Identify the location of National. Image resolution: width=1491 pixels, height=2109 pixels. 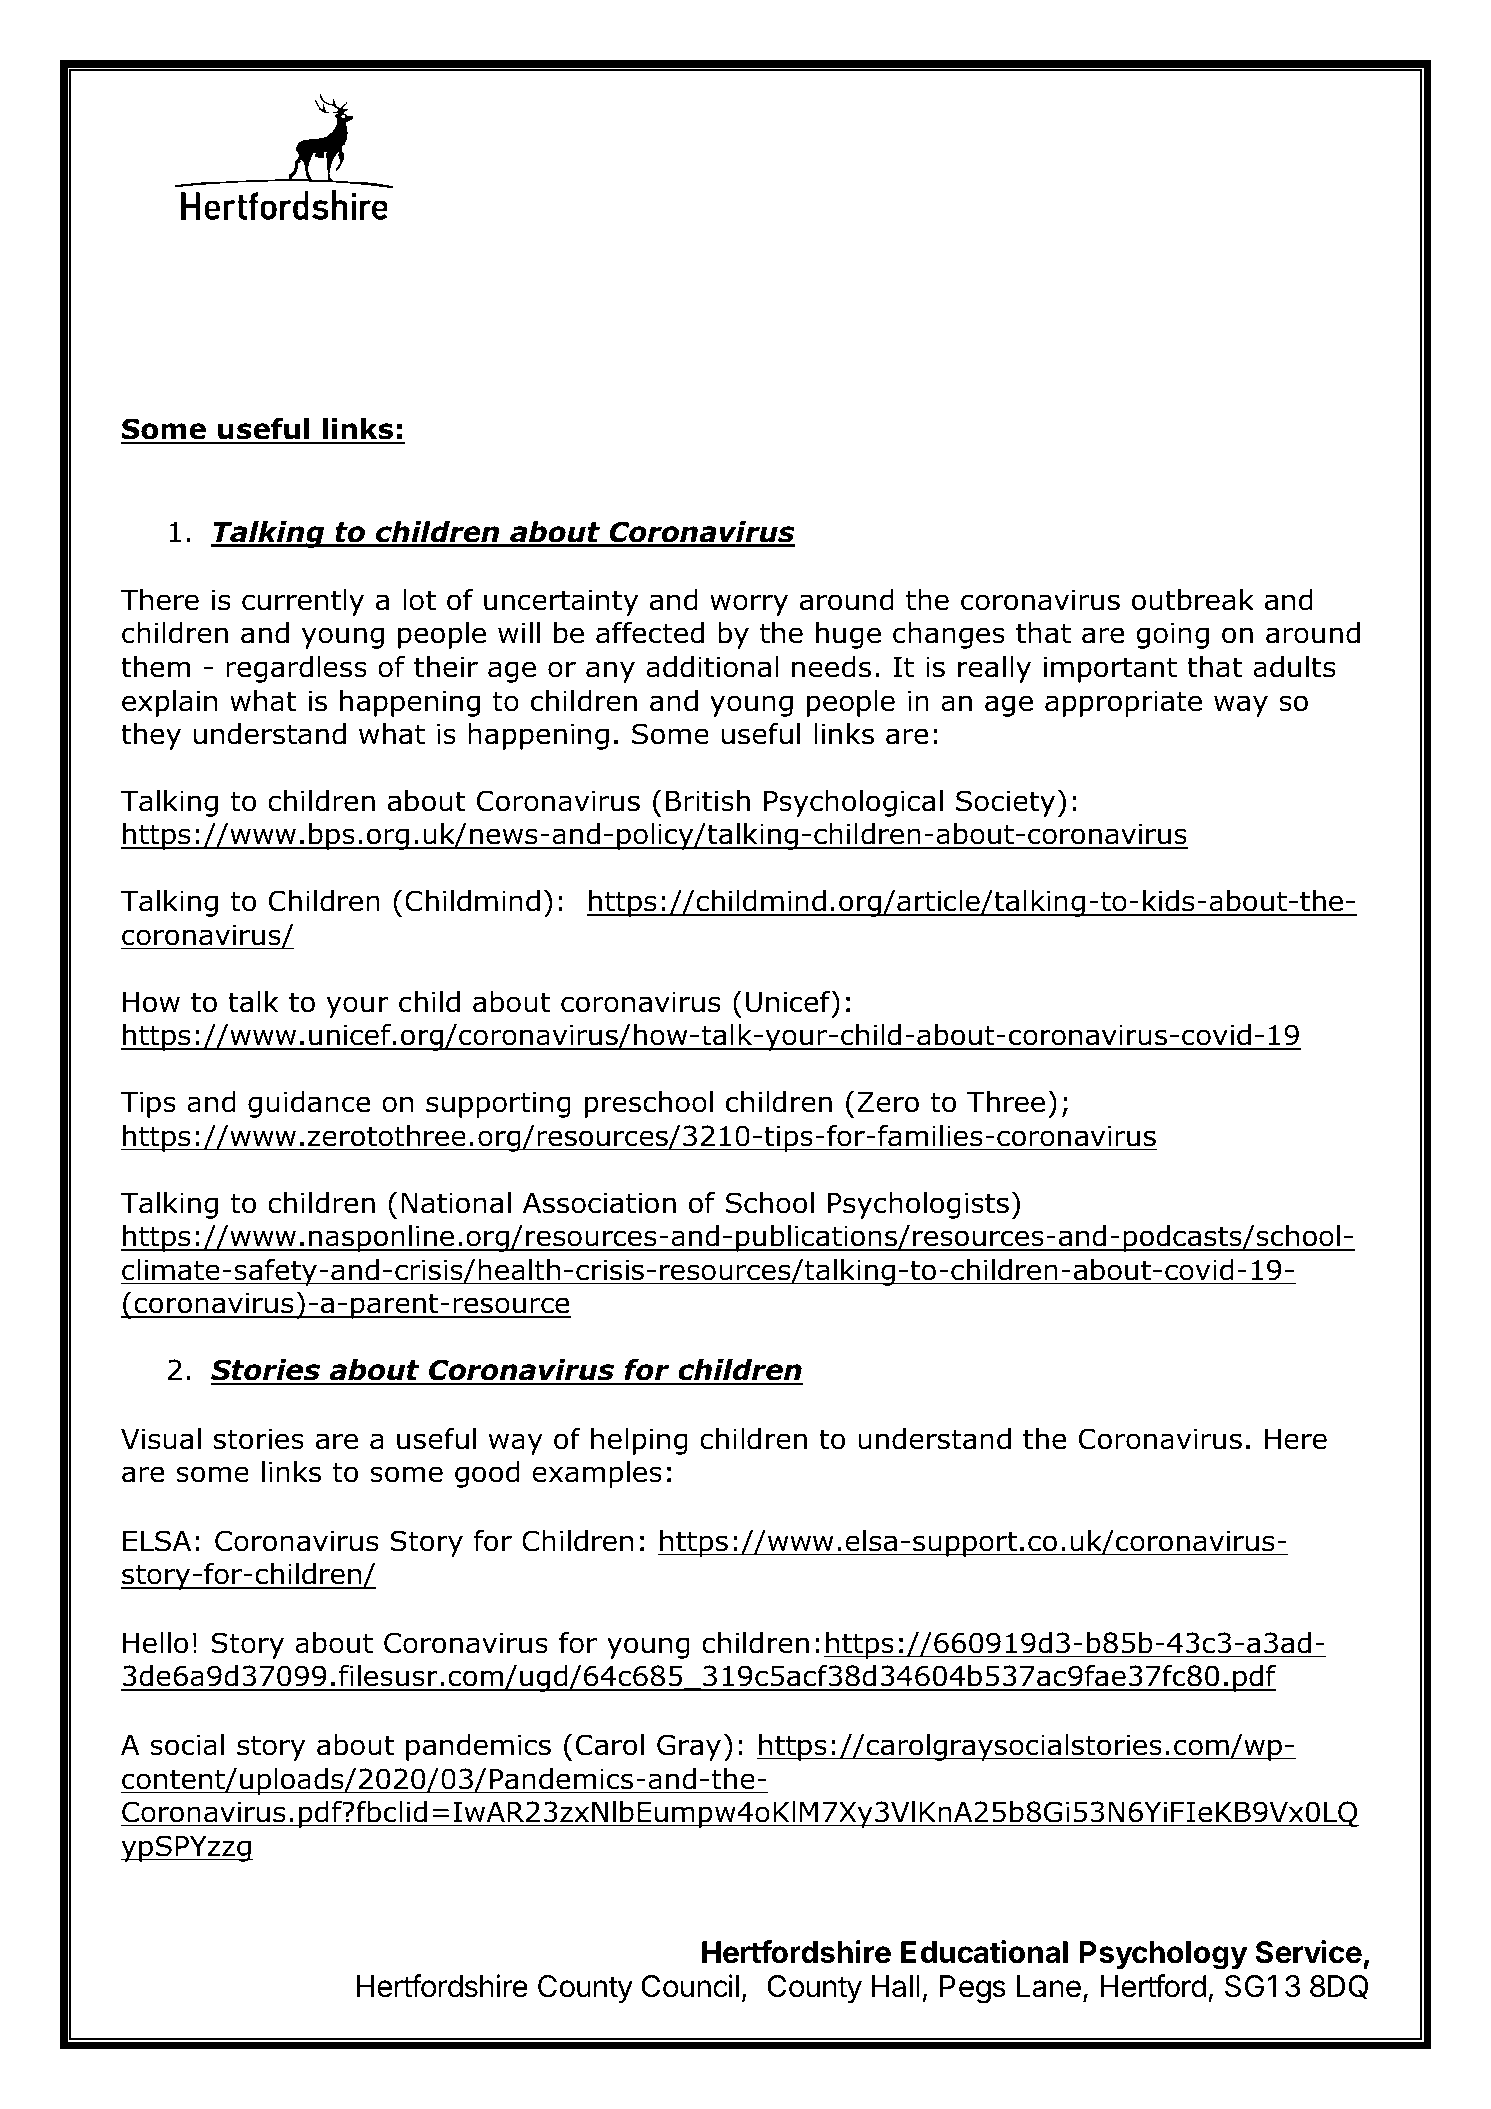
(456, 1203).
